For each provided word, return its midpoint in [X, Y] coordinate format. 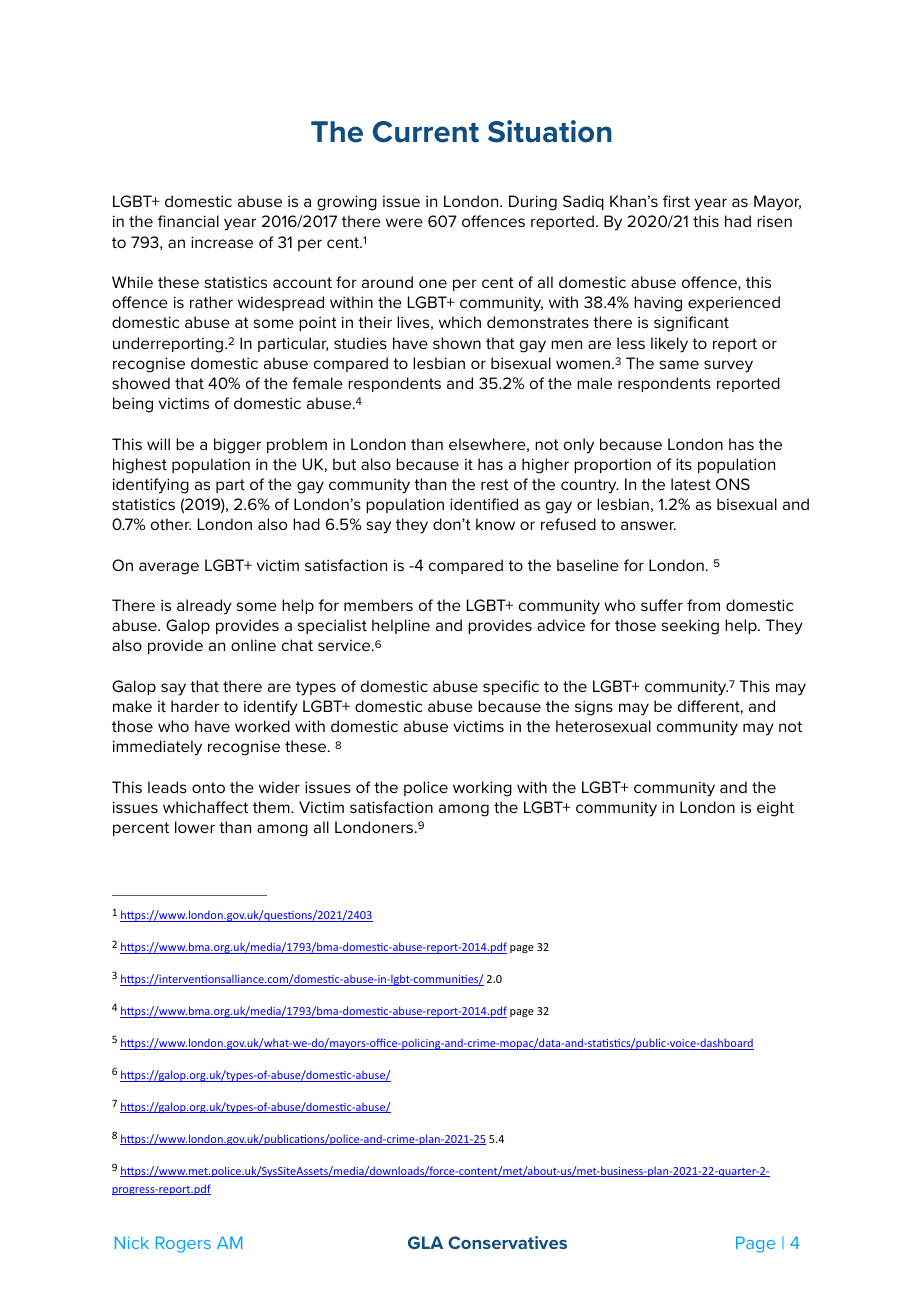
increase [222, 242]
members [378, 605]
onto [208, 787]
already [204, 607]
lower [195, 827]
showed [141, 383]
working [482, 789]
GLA [425, 1242]
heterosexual [603, 726]
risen [774, 221]
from [703, 605]
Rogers [183, 1244]
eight [775, 809]
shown [457, 343]
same [679, 364]
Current [426, 132]
